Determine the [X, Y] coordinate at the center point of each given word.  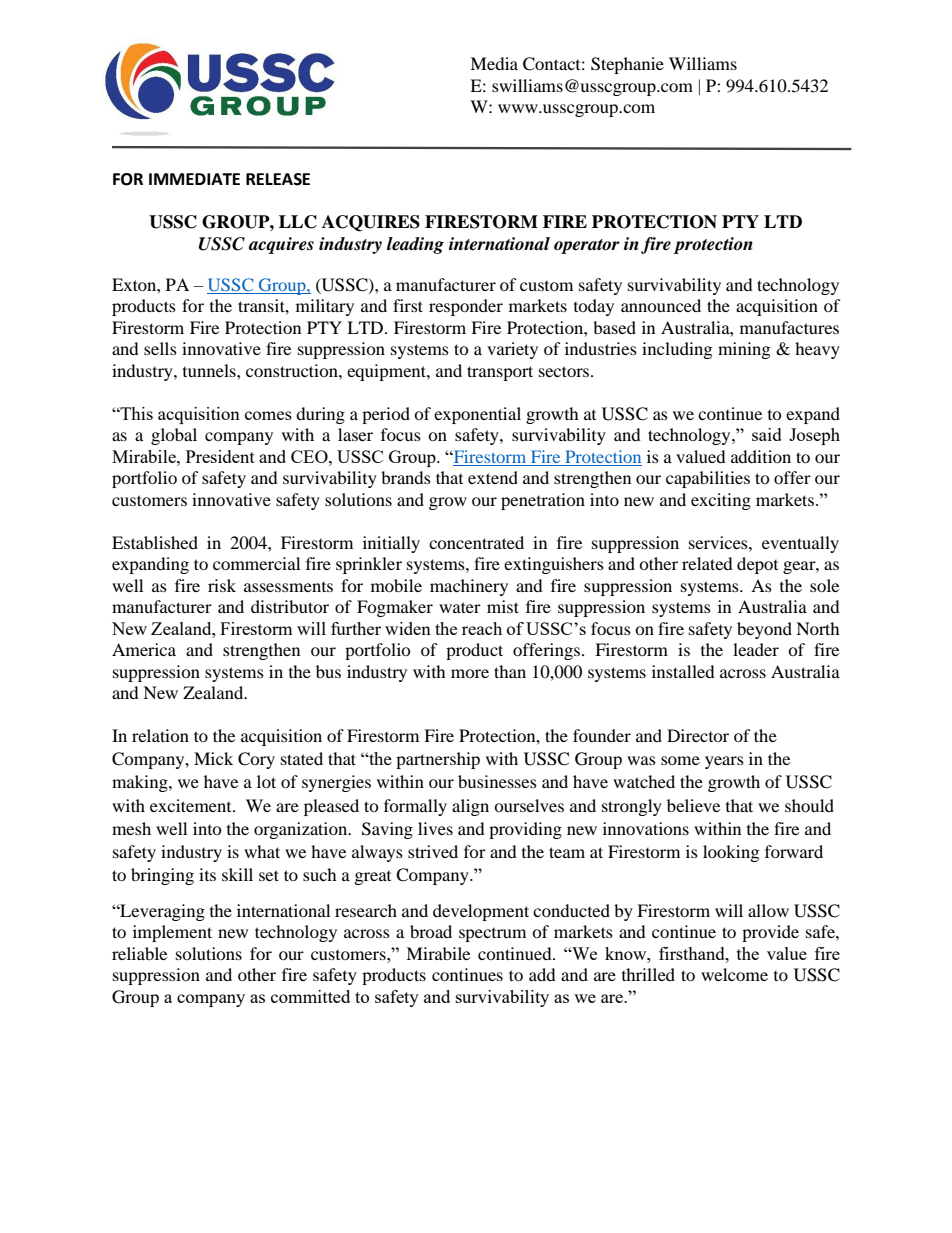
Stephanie [627, 65]
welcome [734, 974]
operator [587, 246]
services [719, 542]
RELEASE [278, 179]
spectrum [492, 935]
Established [155, 542]
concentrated [476, 542]
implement [172, 933]
